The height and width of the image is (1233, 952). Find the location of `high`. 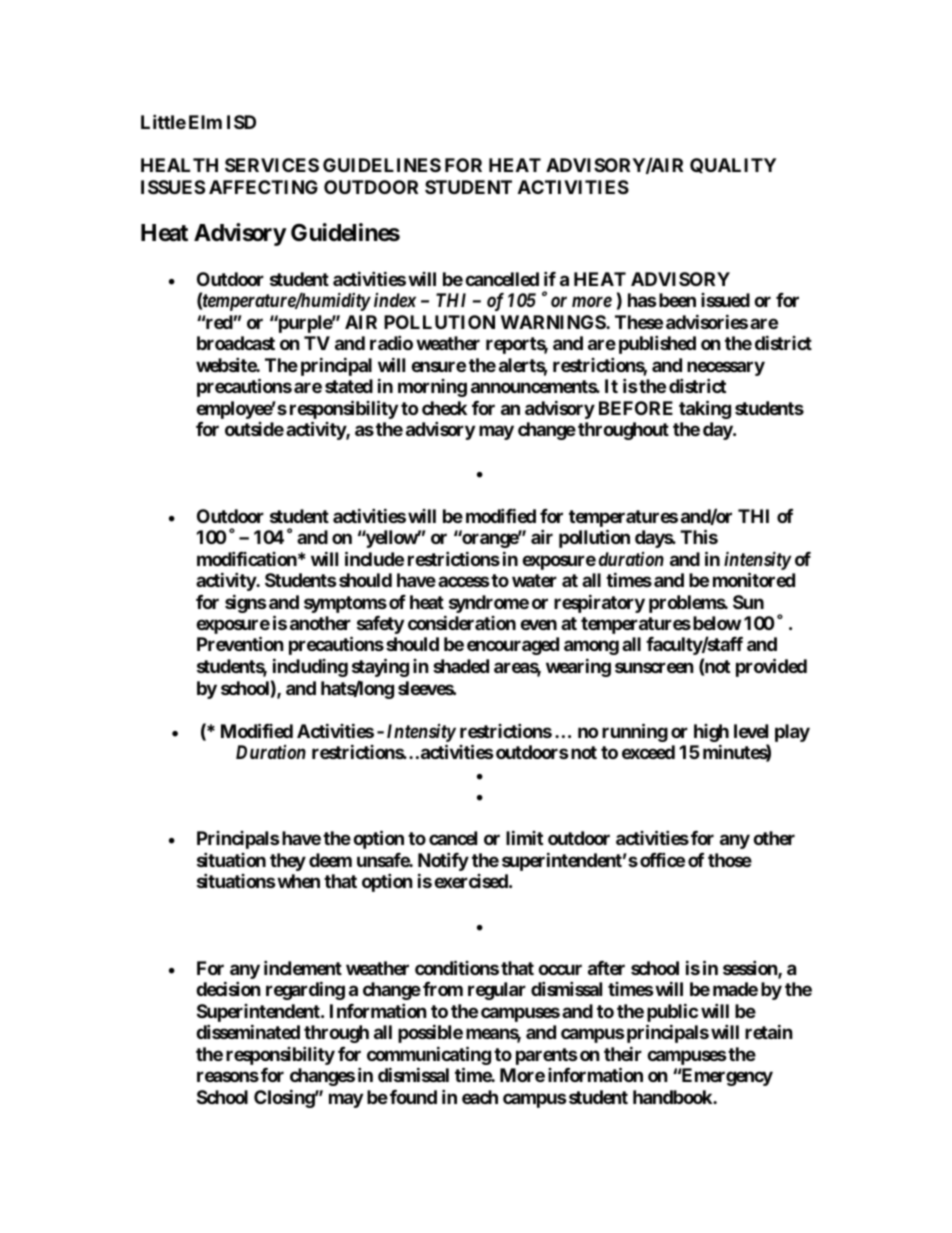

high is located at coordinates (711, 734).
